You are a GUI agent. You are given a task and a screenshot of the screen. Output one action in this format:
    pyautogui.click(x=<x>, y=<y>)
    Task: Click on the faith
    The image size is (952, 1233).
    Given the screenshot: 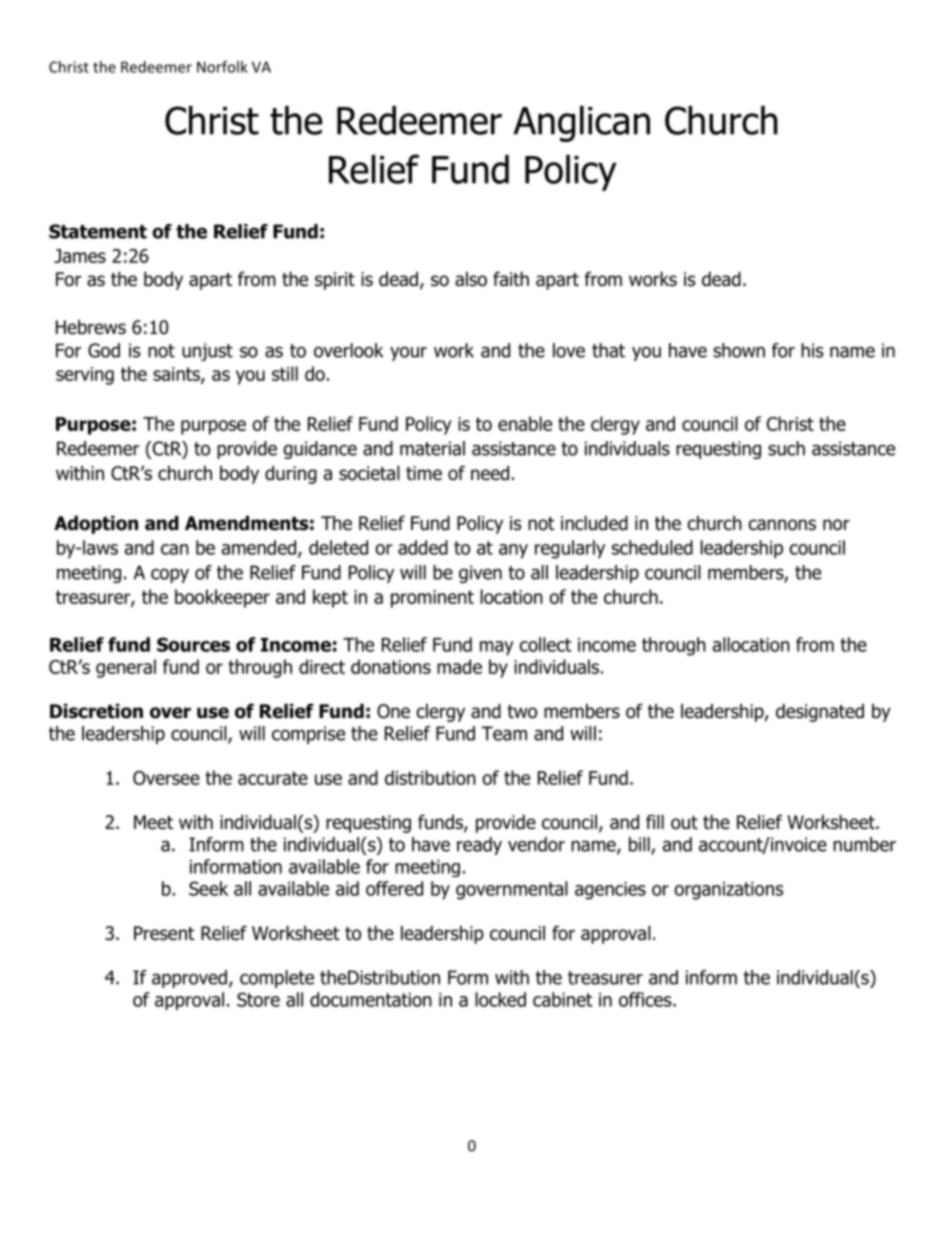 What is the action you would take?
    pyautogui.click(x=511, y=279)
